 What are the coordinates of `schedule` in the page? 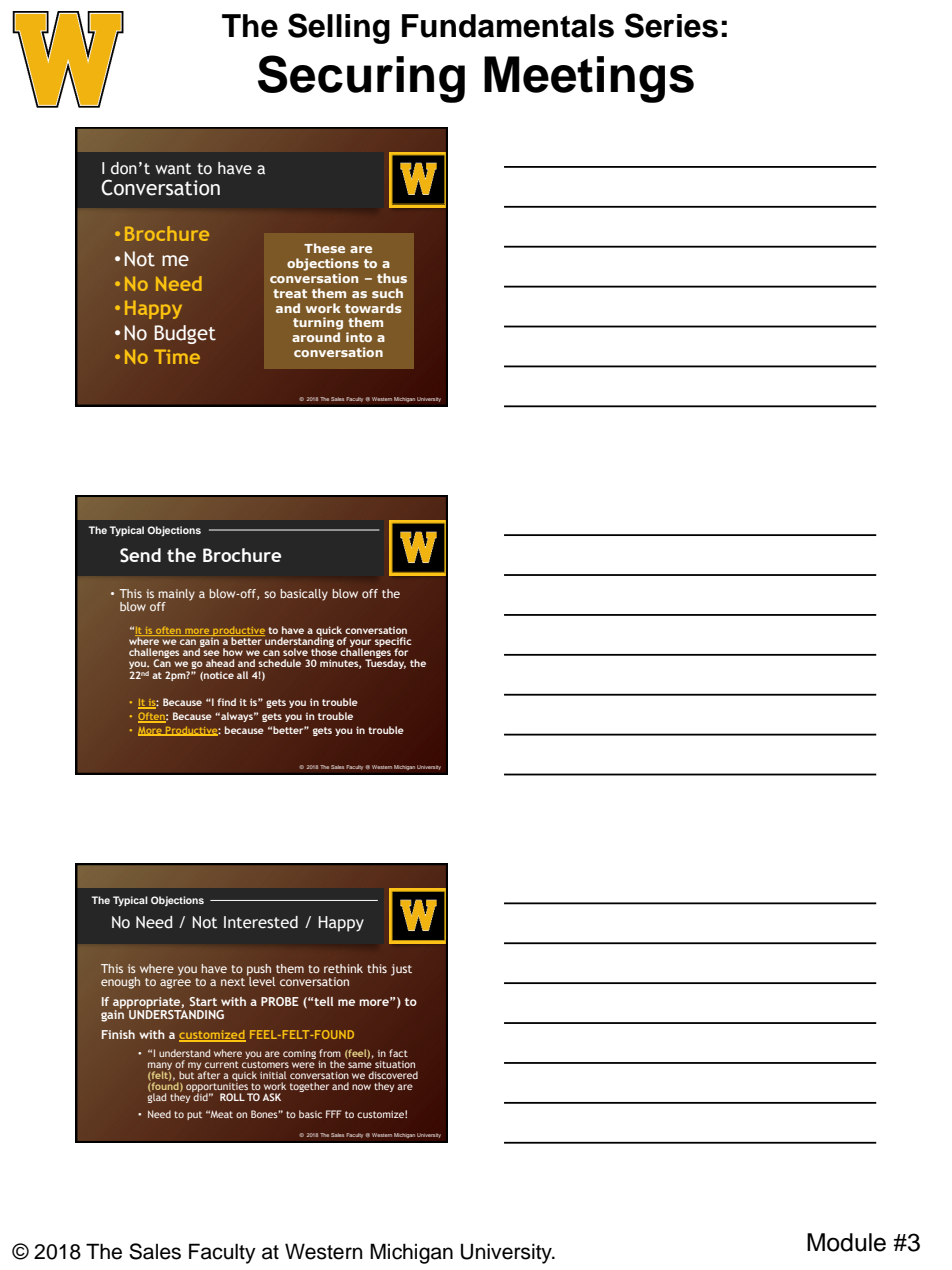 It's located at (279, 663).
